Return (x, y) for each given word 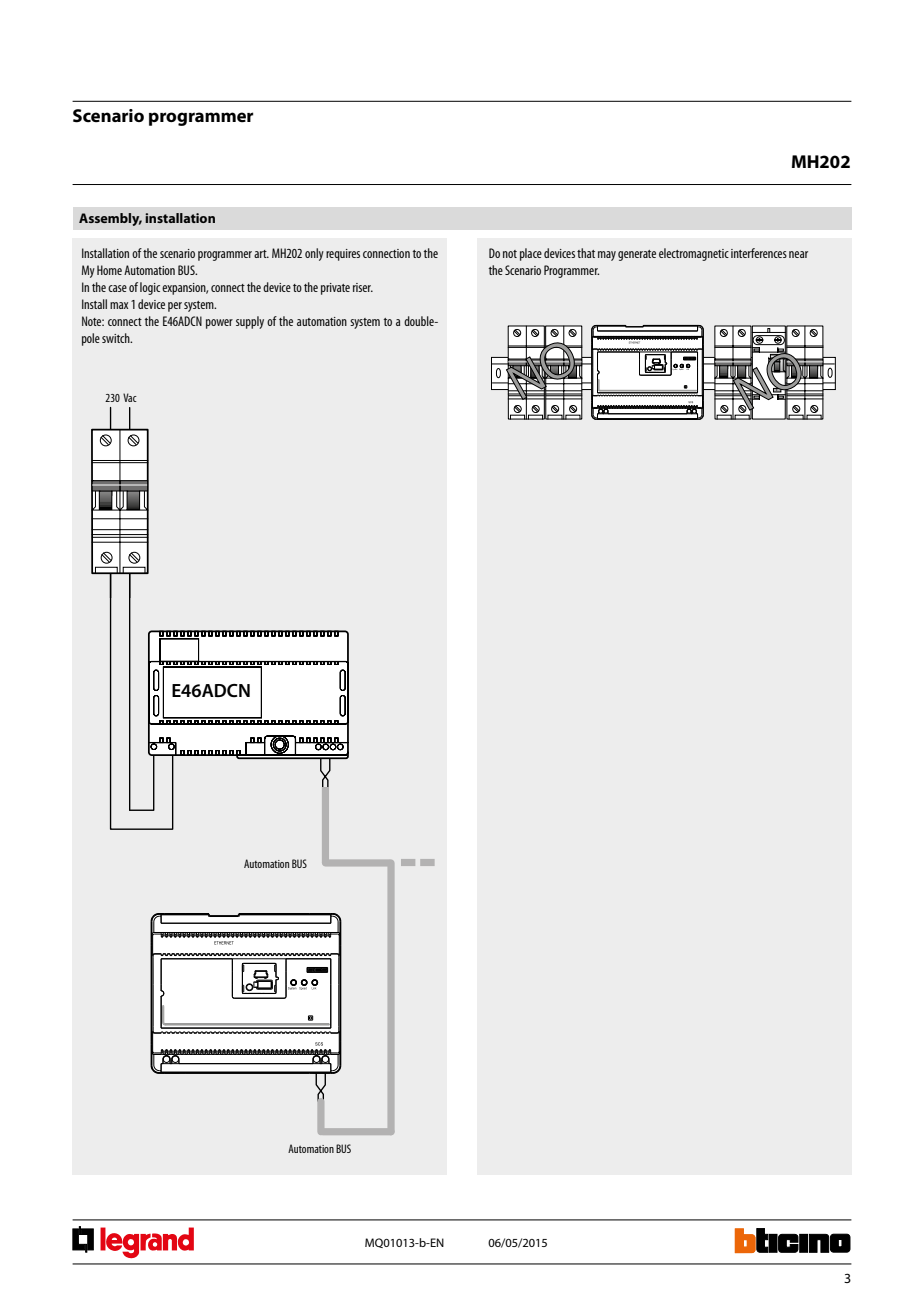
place (531, 254)
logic (150, 288)
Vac (130, 397)
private (335, 289)
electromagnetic (694, 254)
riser (363, 287)
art (261, 254)
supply (250, 322)
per (175, 307)
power (219, 324)
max (119, 305)
